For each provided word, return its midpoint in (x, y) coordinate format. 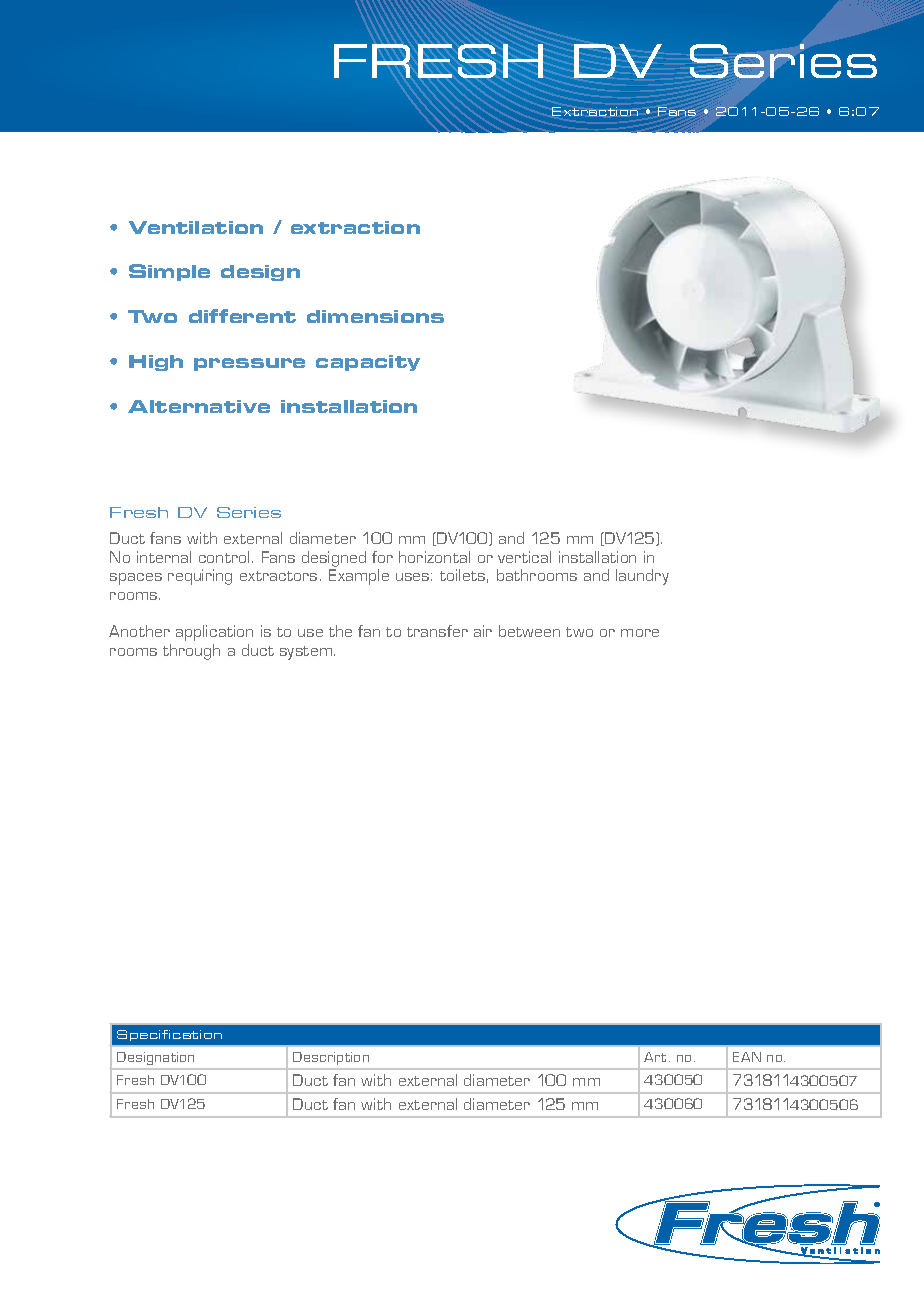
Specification (169, 1035)
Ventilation (196, 227)
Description (331, 1058)
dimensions (375, 316)
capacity (368, 363)
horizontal (434, 557)
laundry (642, 577)
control (224, 557)
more (640, 633)
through (191, 652)
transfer (437, 631)
